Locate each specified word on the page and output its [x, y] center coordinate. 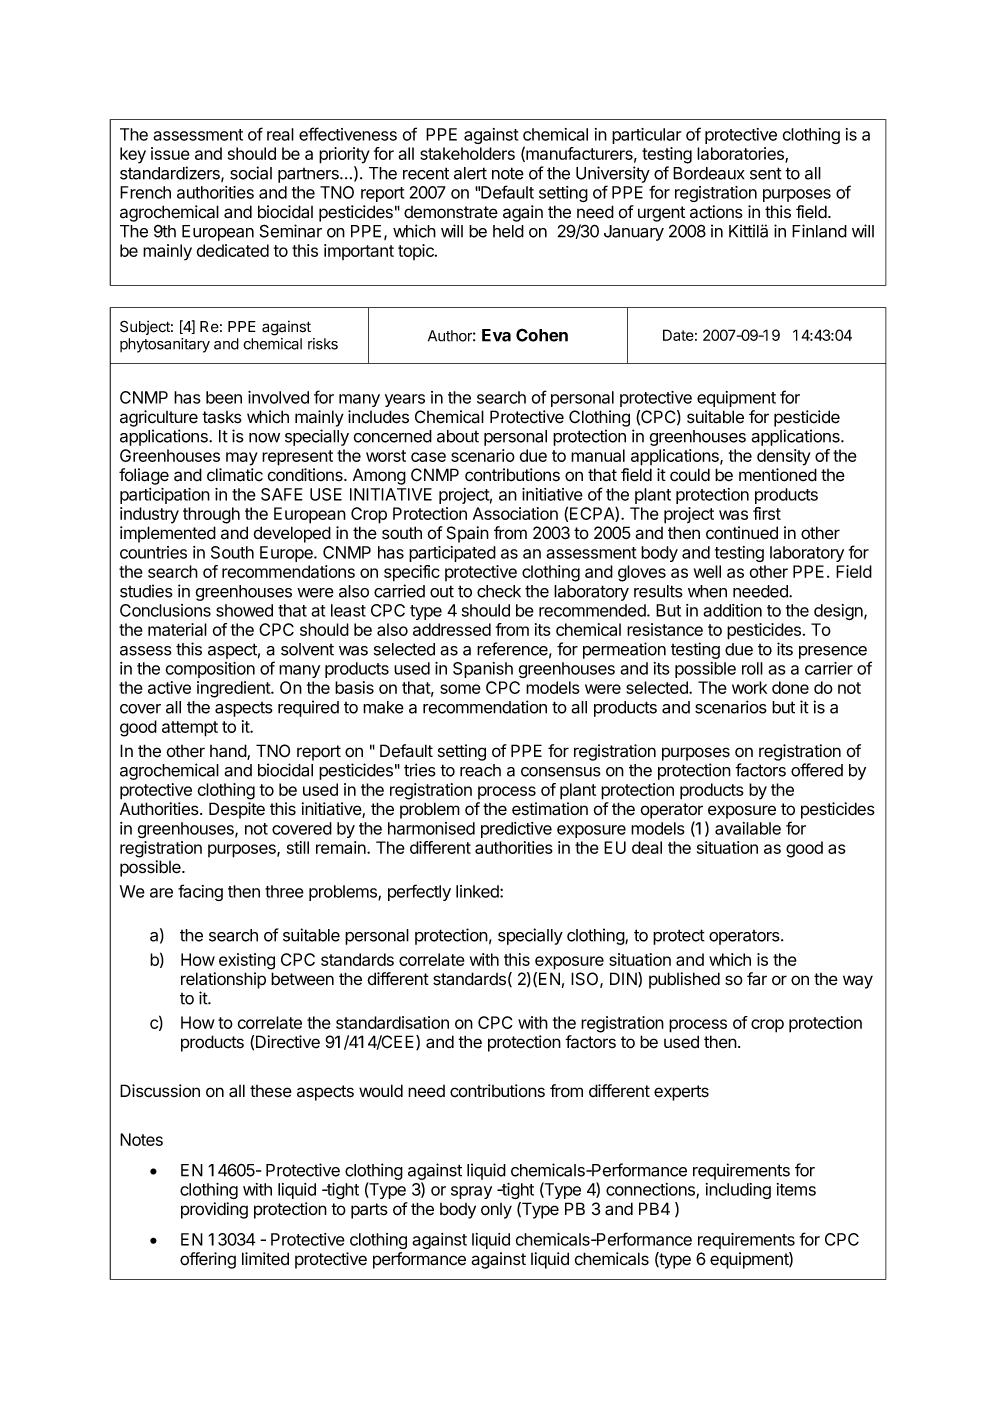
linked [478, 891]
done [790, 687]
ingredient [234, 689]
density [784, 457]
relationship [223, 980]
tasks [222, 417]
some [460, 689]
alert [470, 173]
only [496, 1211]
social [251, 173]
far [757, 979]
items [796, 1189]
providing [214, 1210]
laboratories [741, 155]
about [458, 436]
